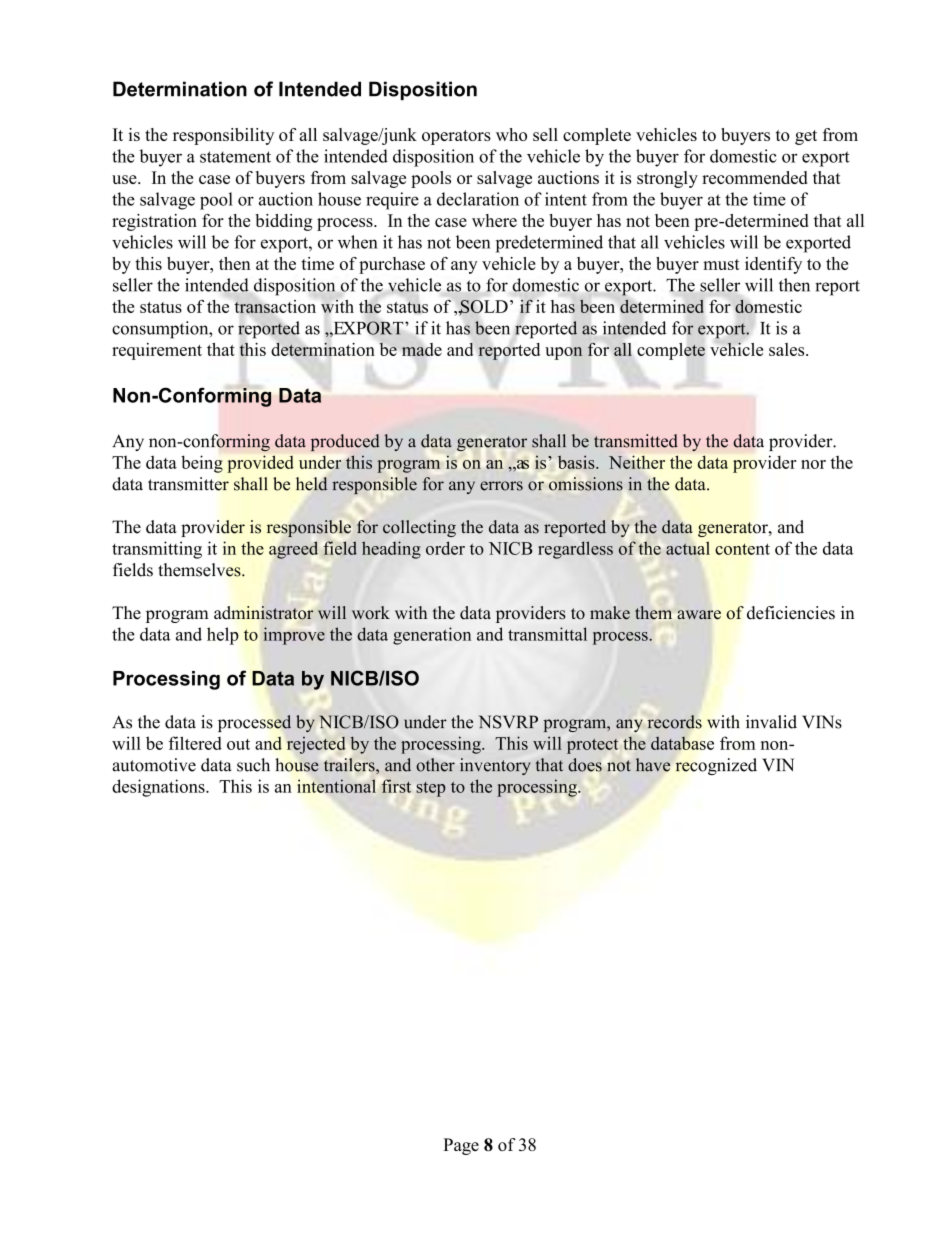 Image resolution: width=952 pixels, height=1233 pixels. Describe the element at coordinates (235, 157) in the screenshot. I see `statement` at that location.
